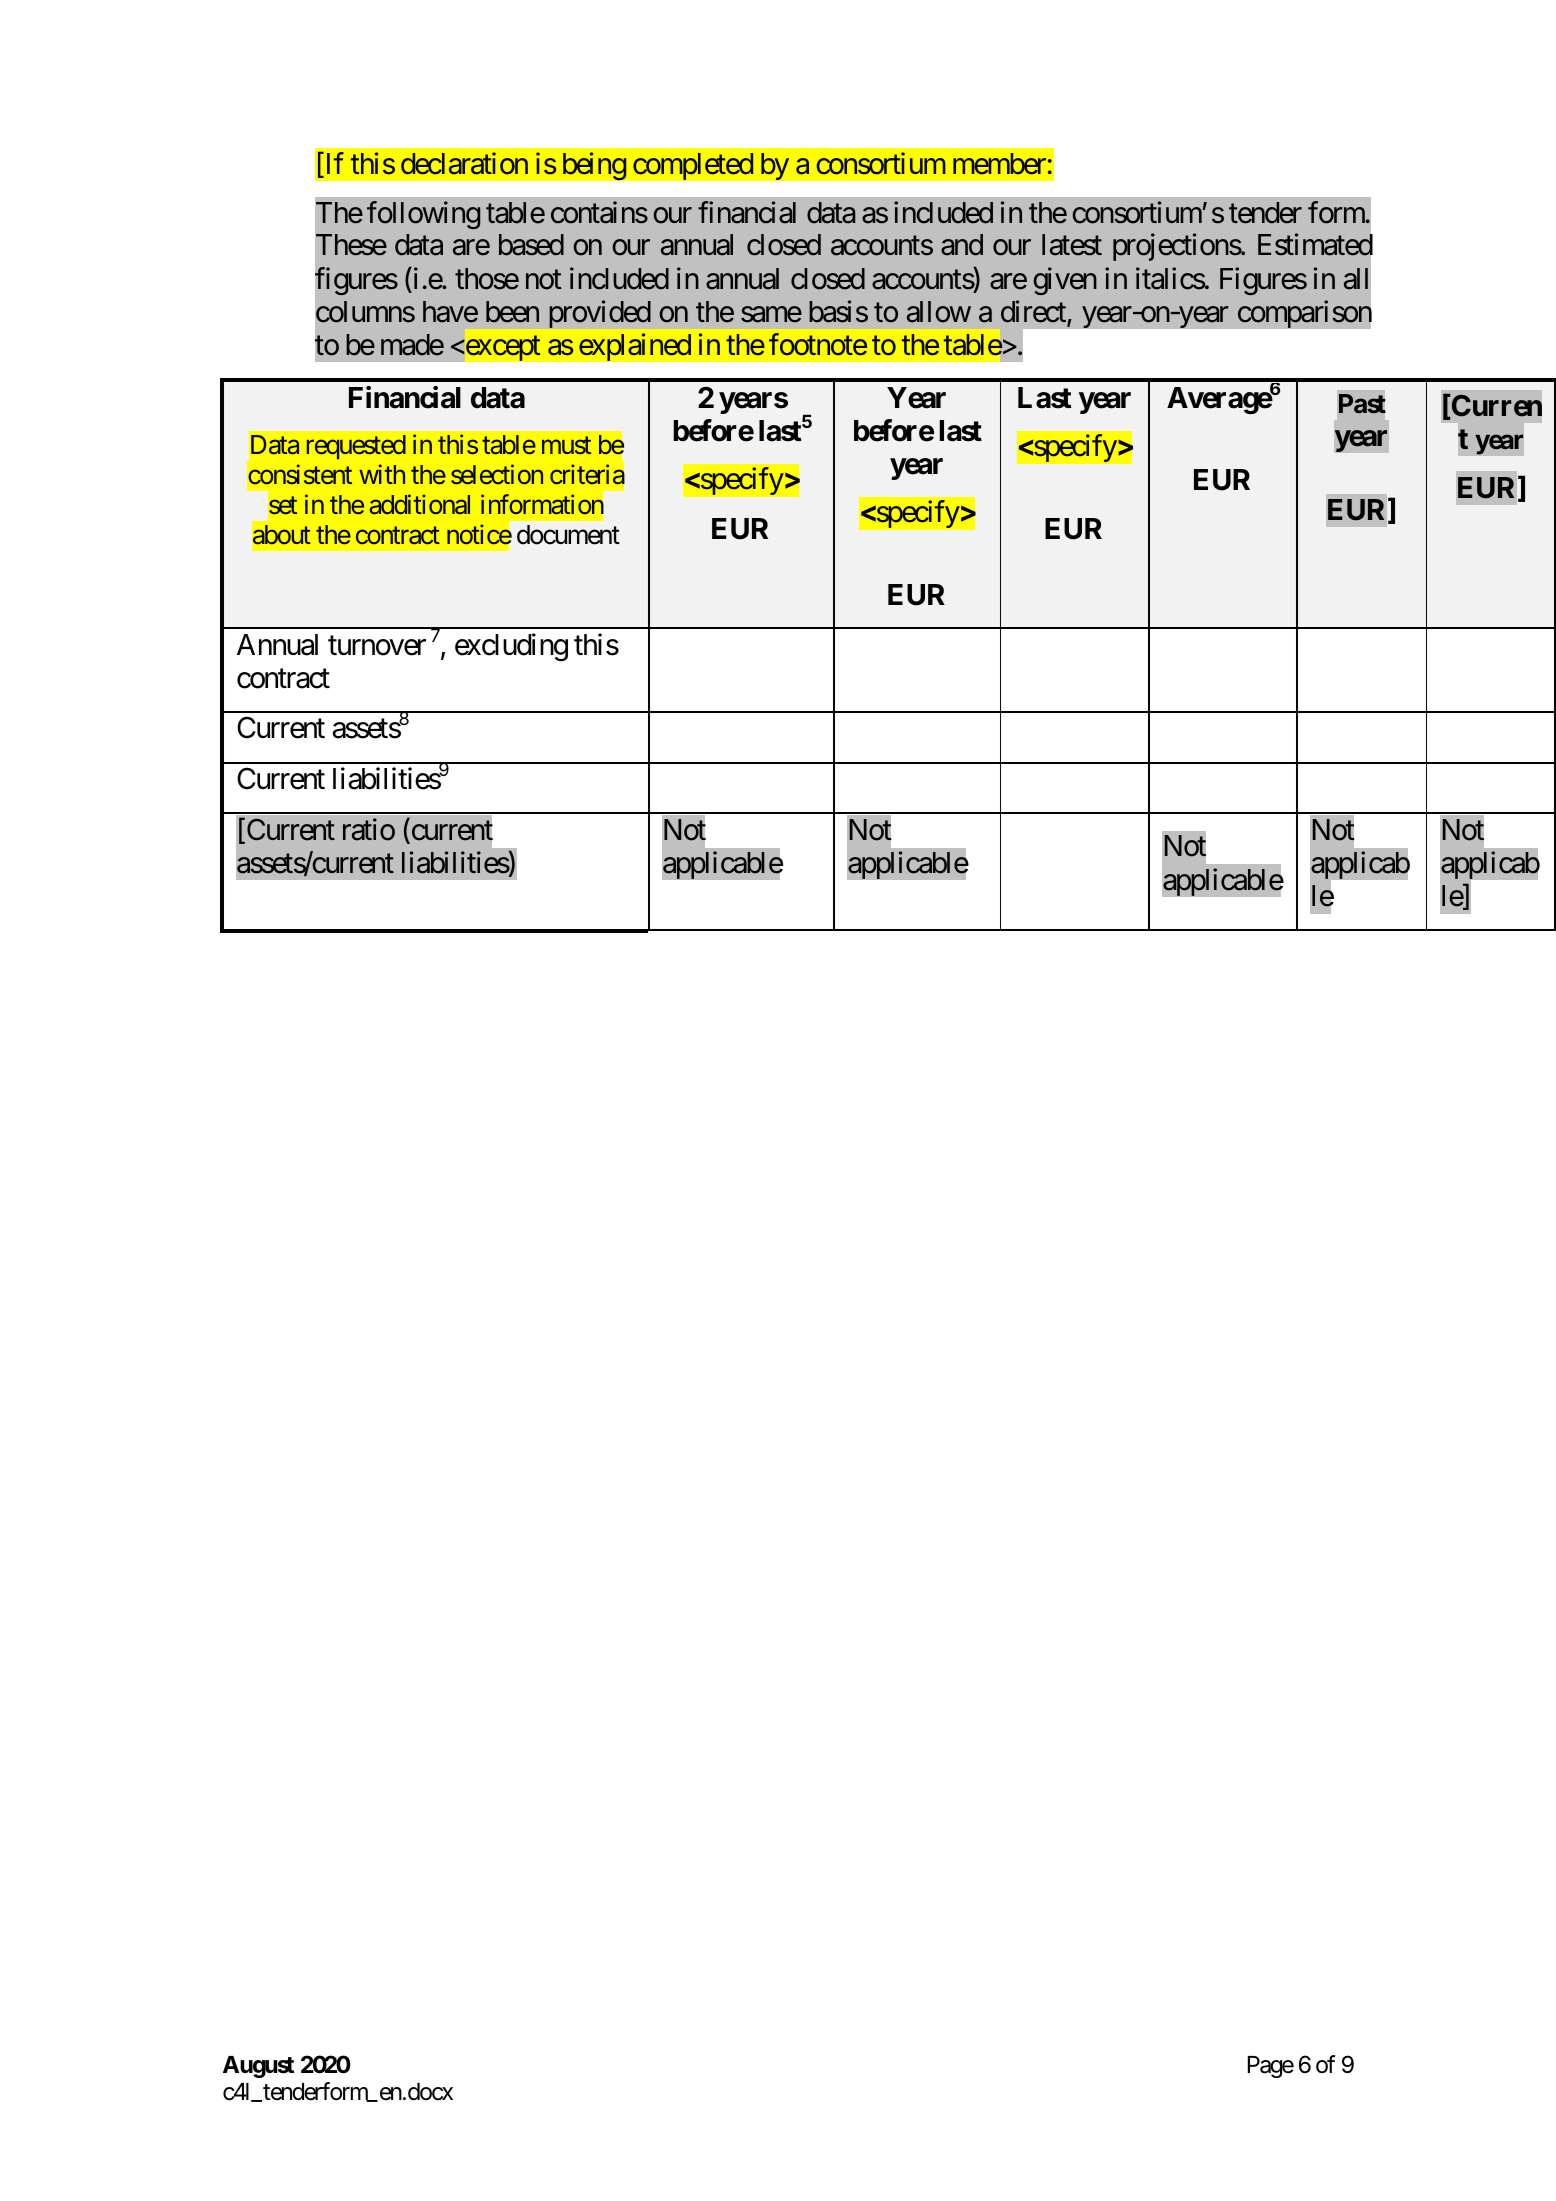  I want to click on following, so click(423, 215).
